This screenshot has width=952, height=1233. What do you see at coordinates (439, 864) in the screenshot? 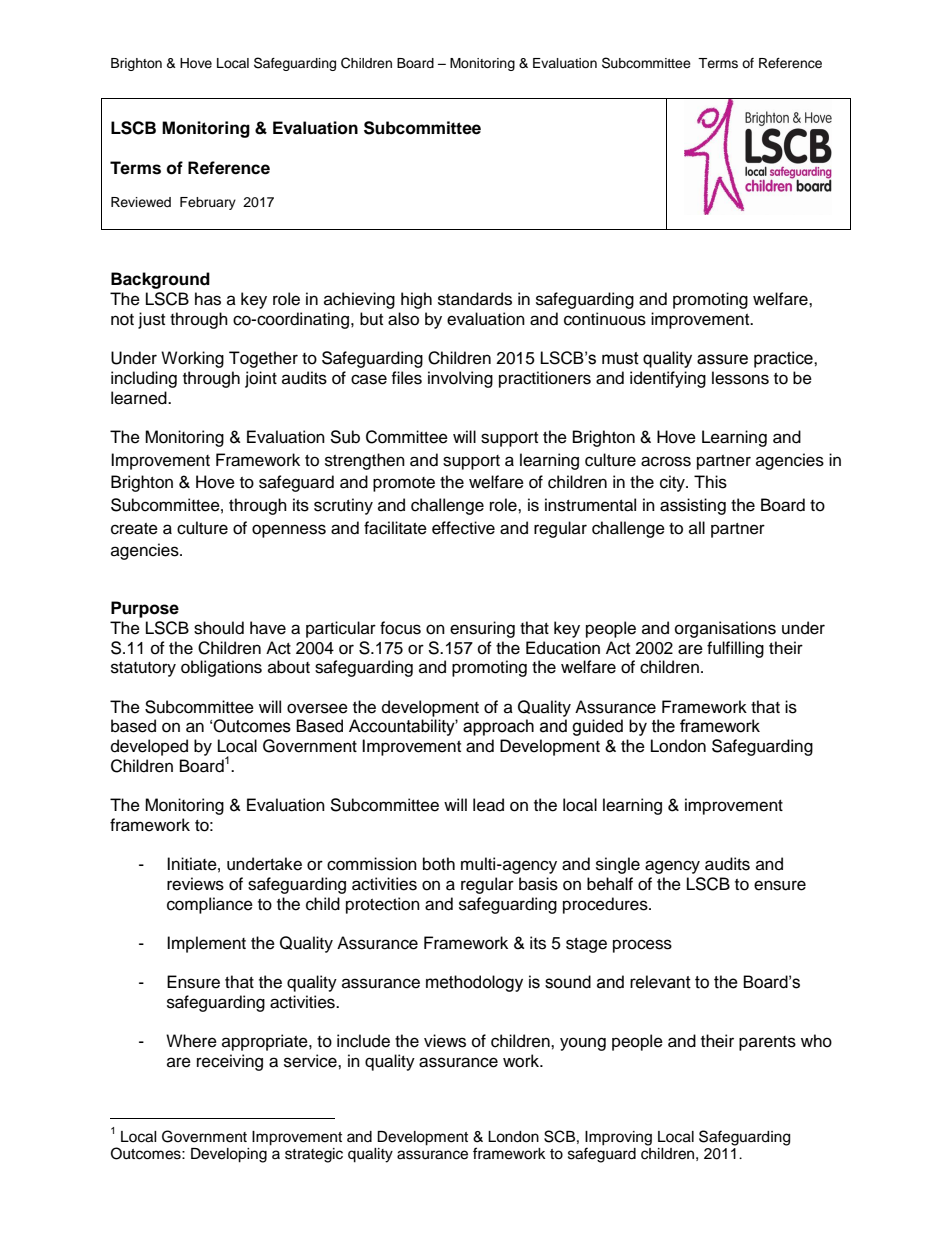
I see `both` at bounding box center [439, 864].
